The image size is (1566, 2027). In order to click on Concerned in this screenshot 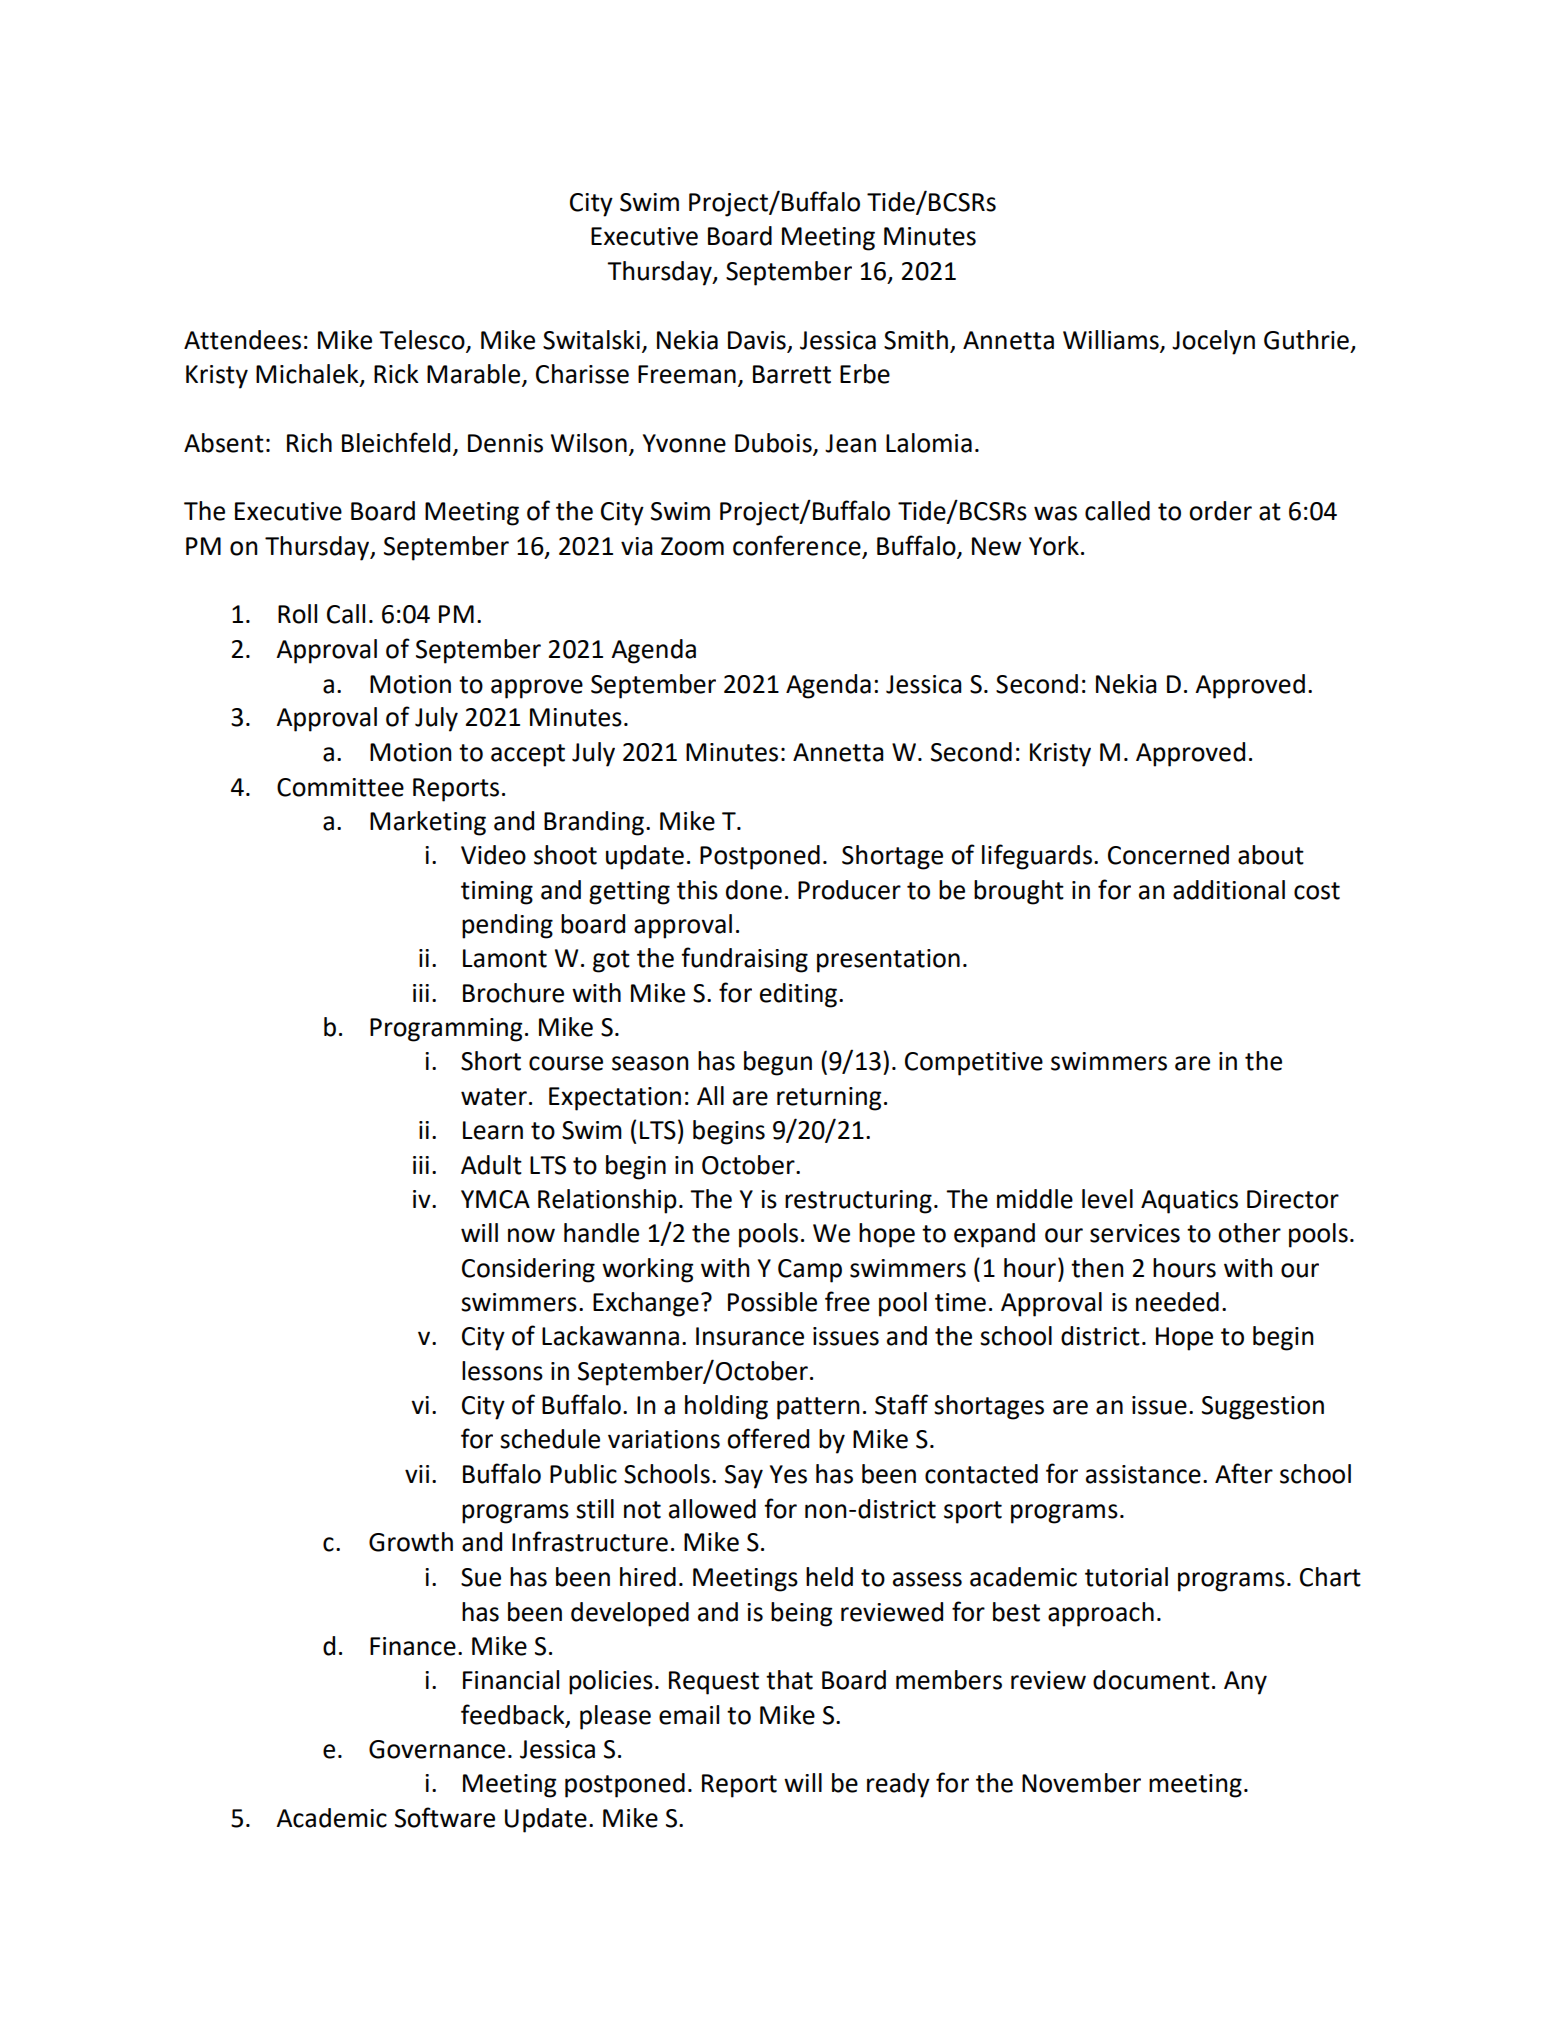, I will do `click(1168, 855)`.
